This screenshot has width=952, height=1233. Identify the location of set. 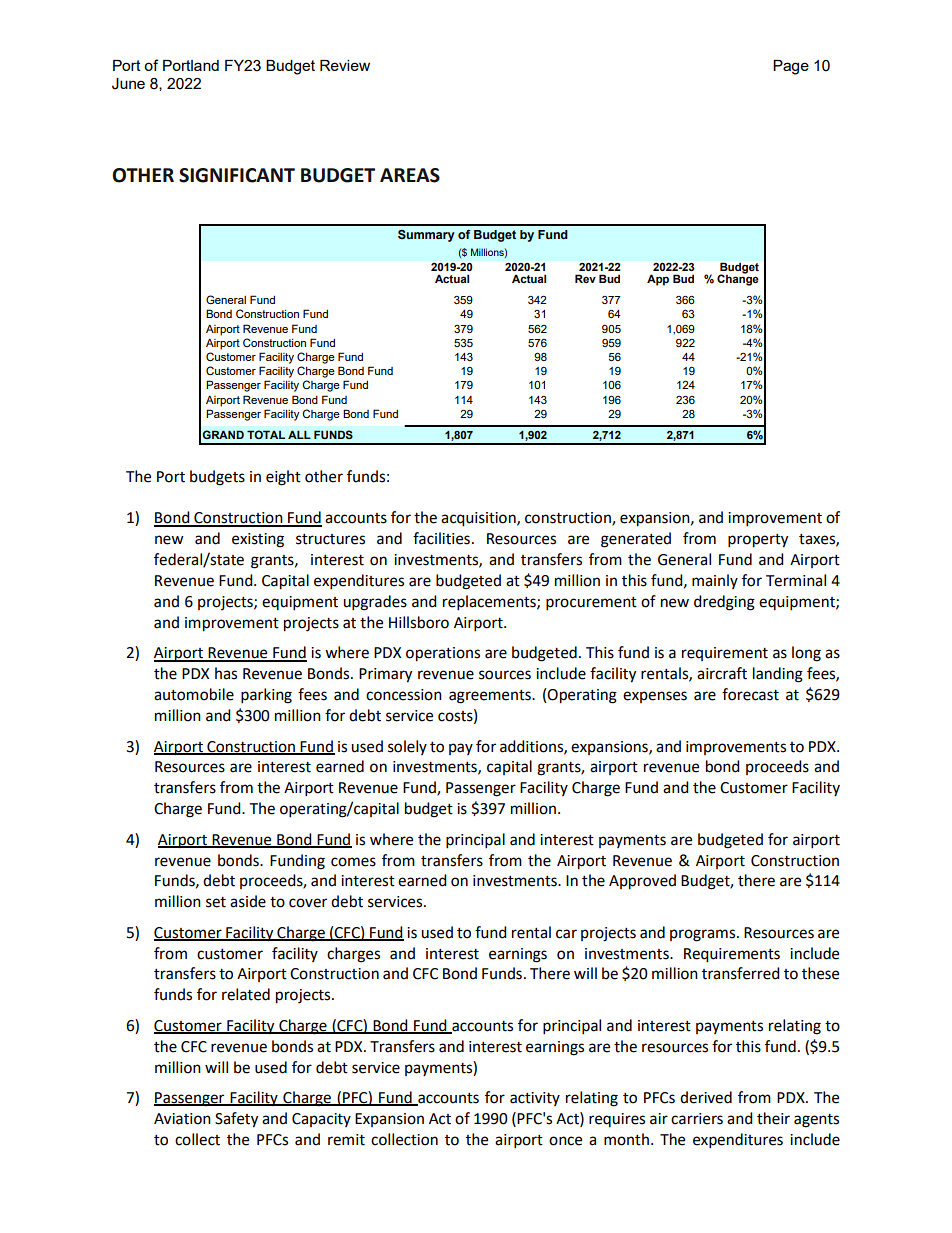
(216, 902).
